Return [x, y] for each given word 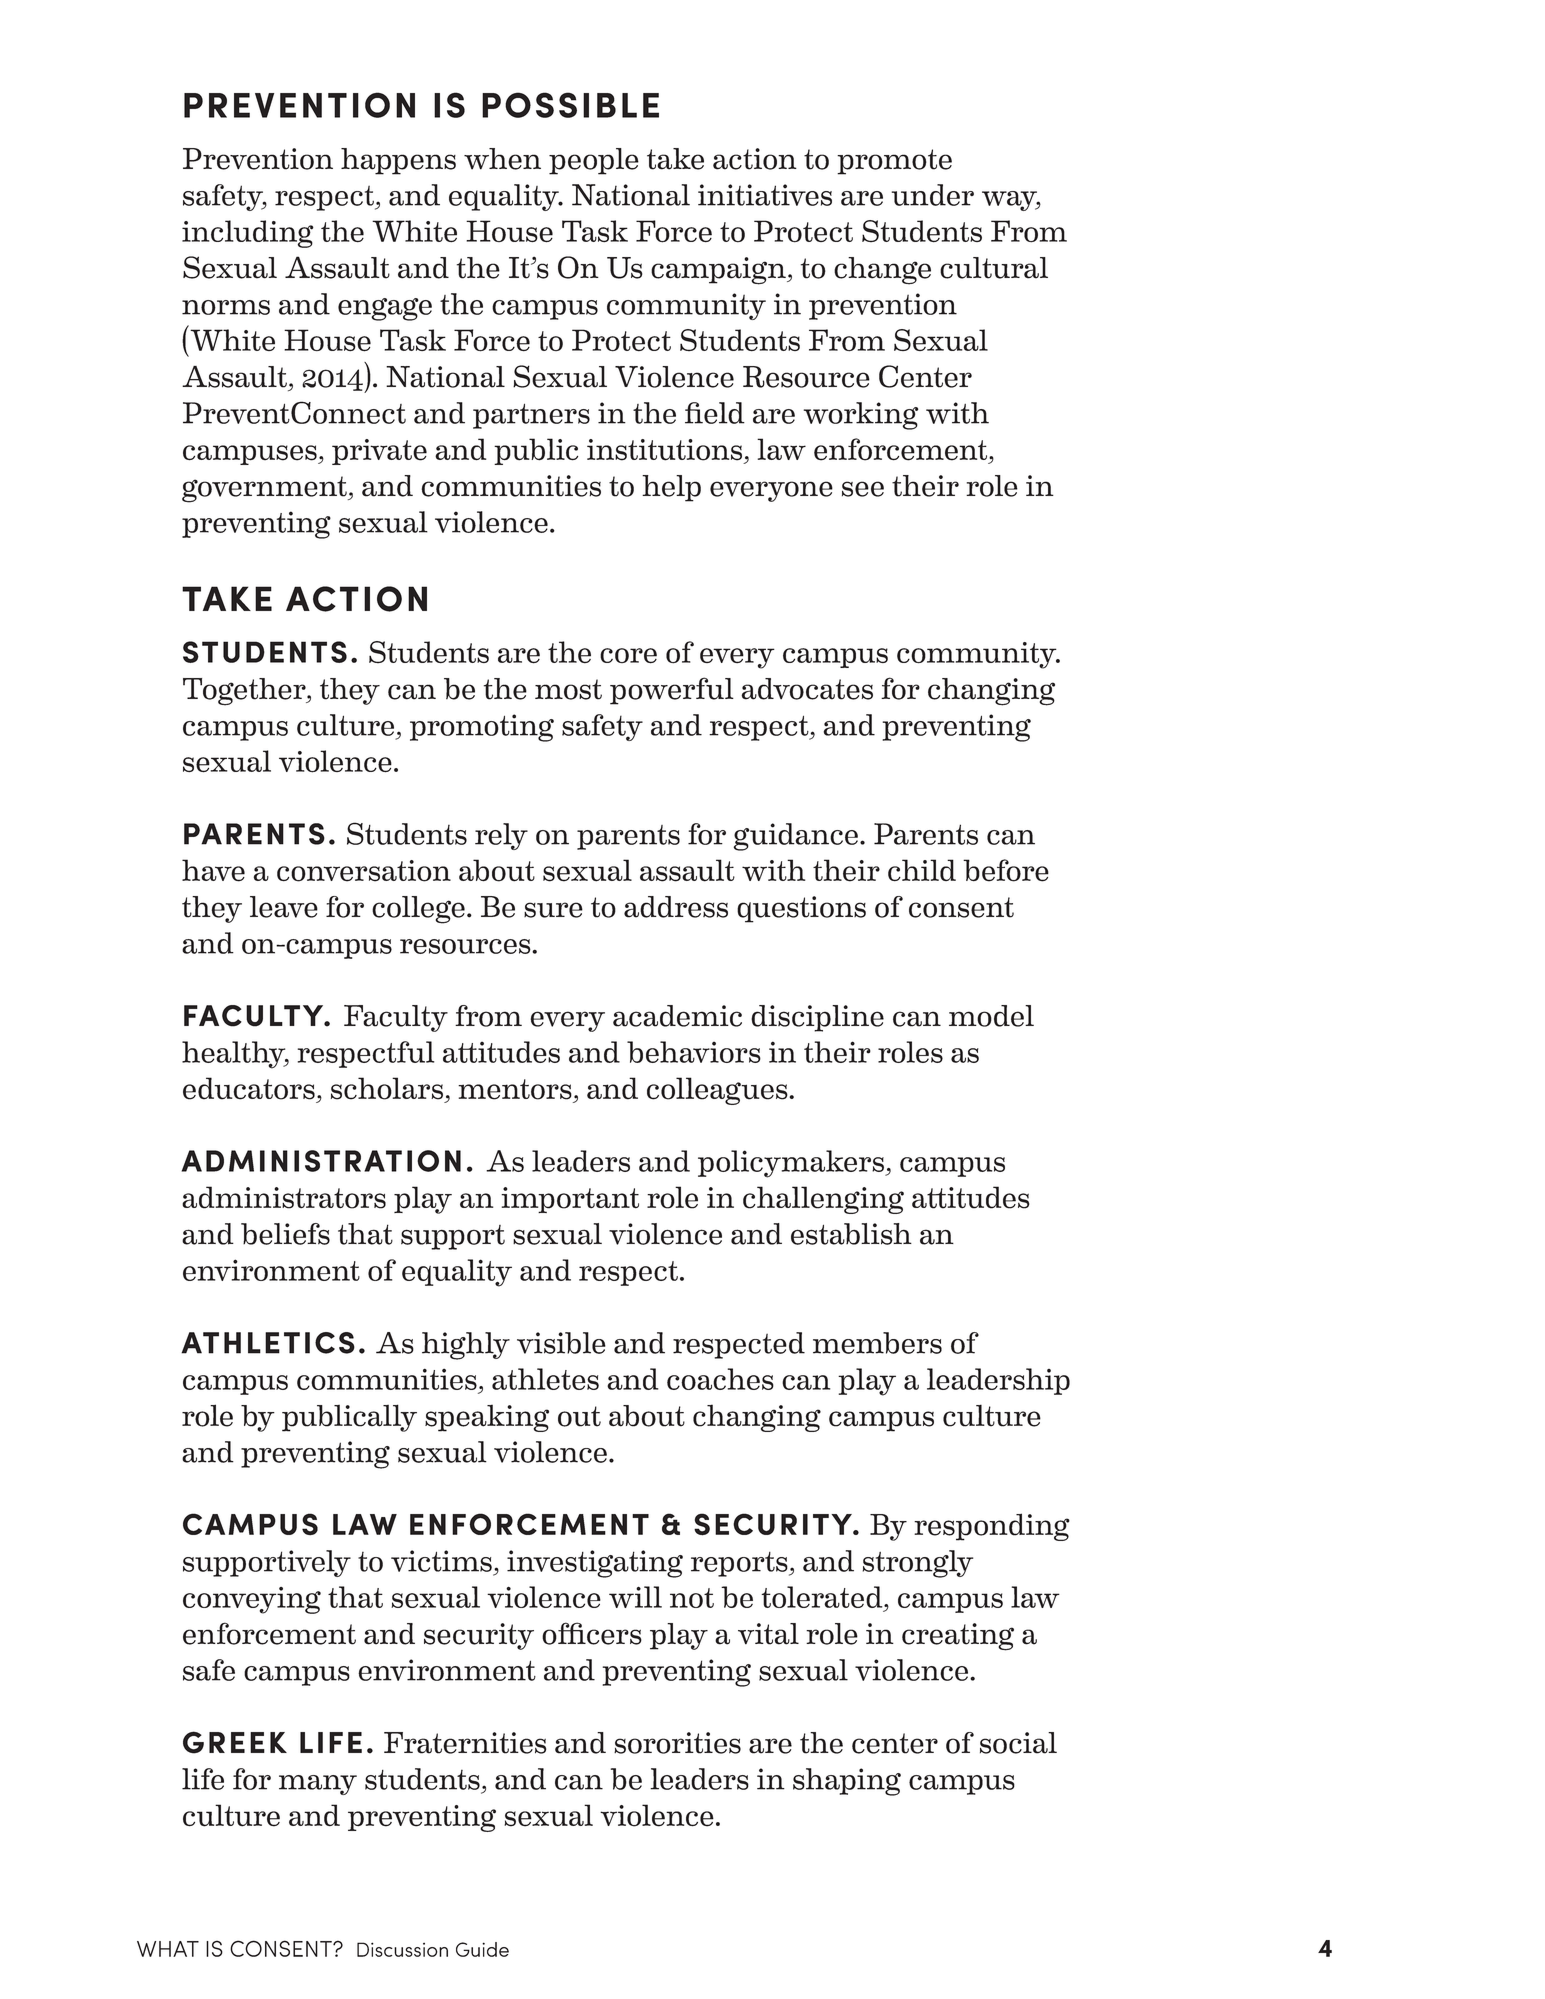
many [318, 1785]
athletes [545, 1379]
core [628, 656]
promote [894, 162]
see [863, 489]
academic [677, 1016]
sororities [677, 1743]
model [991, 1016]
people [594, 161]
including [248, 234]
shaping [847, 1782]
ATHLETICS [268, 1343]
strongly [918, 1564]
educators [249, 1088]
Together [245, 692]
